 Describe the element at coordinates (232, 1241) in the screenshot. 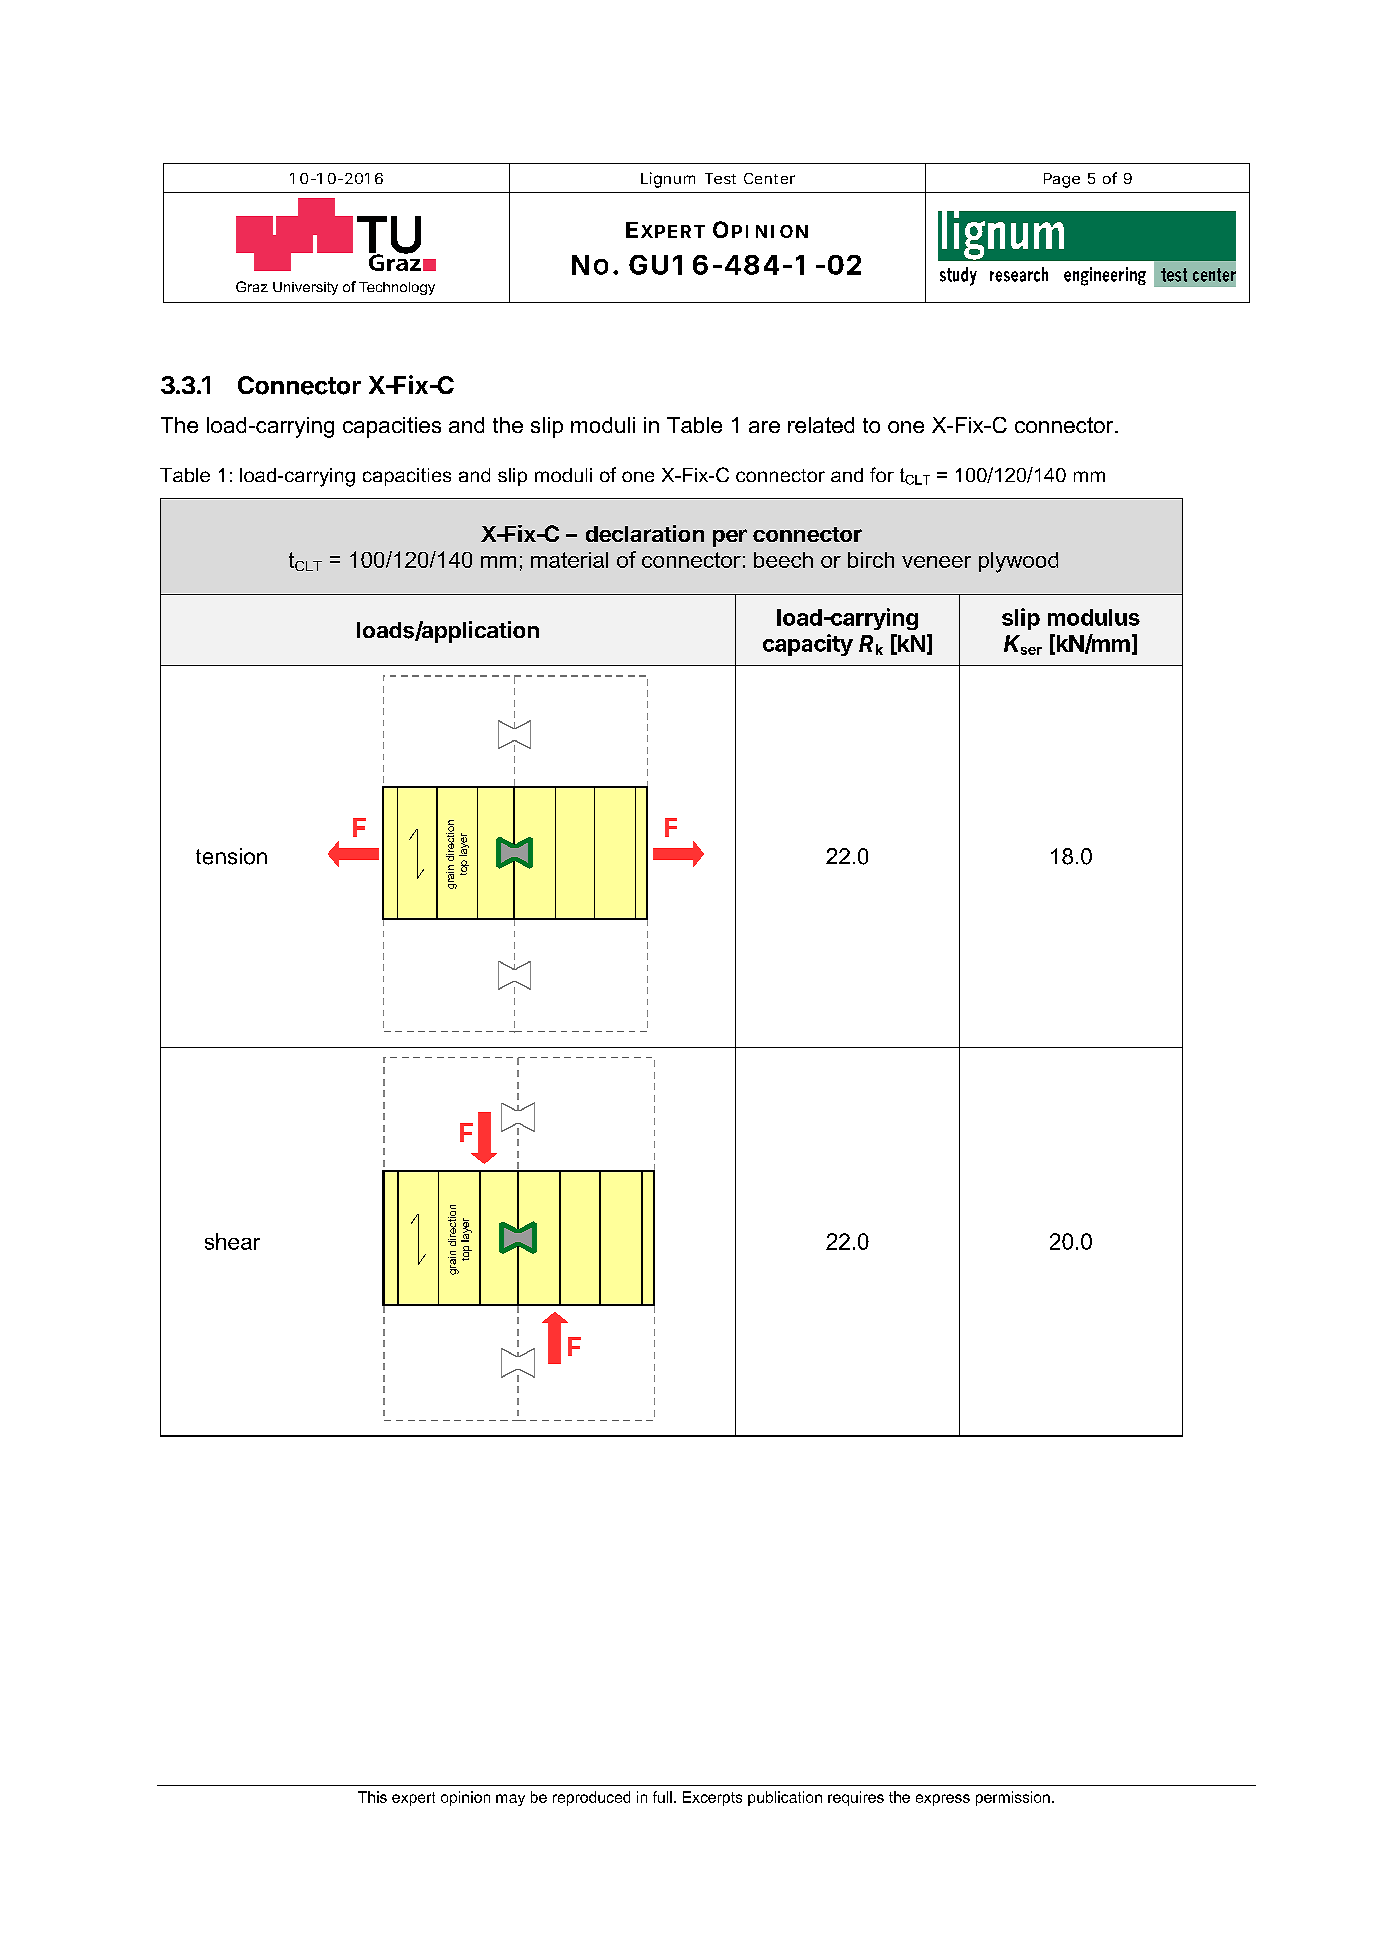

I see `shear` at that location.
